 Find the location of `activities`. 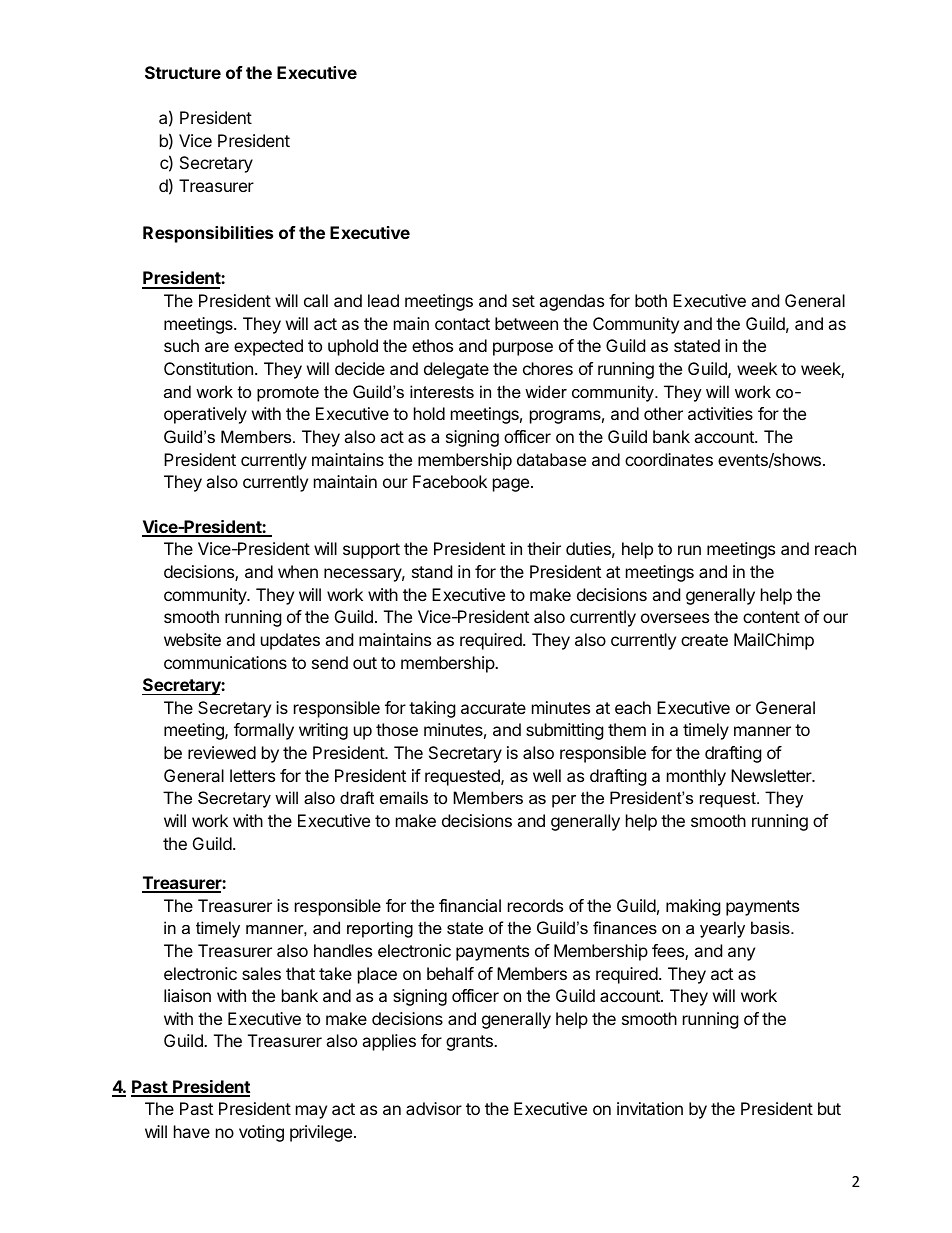

activities is located at coordinates (720, 413).
